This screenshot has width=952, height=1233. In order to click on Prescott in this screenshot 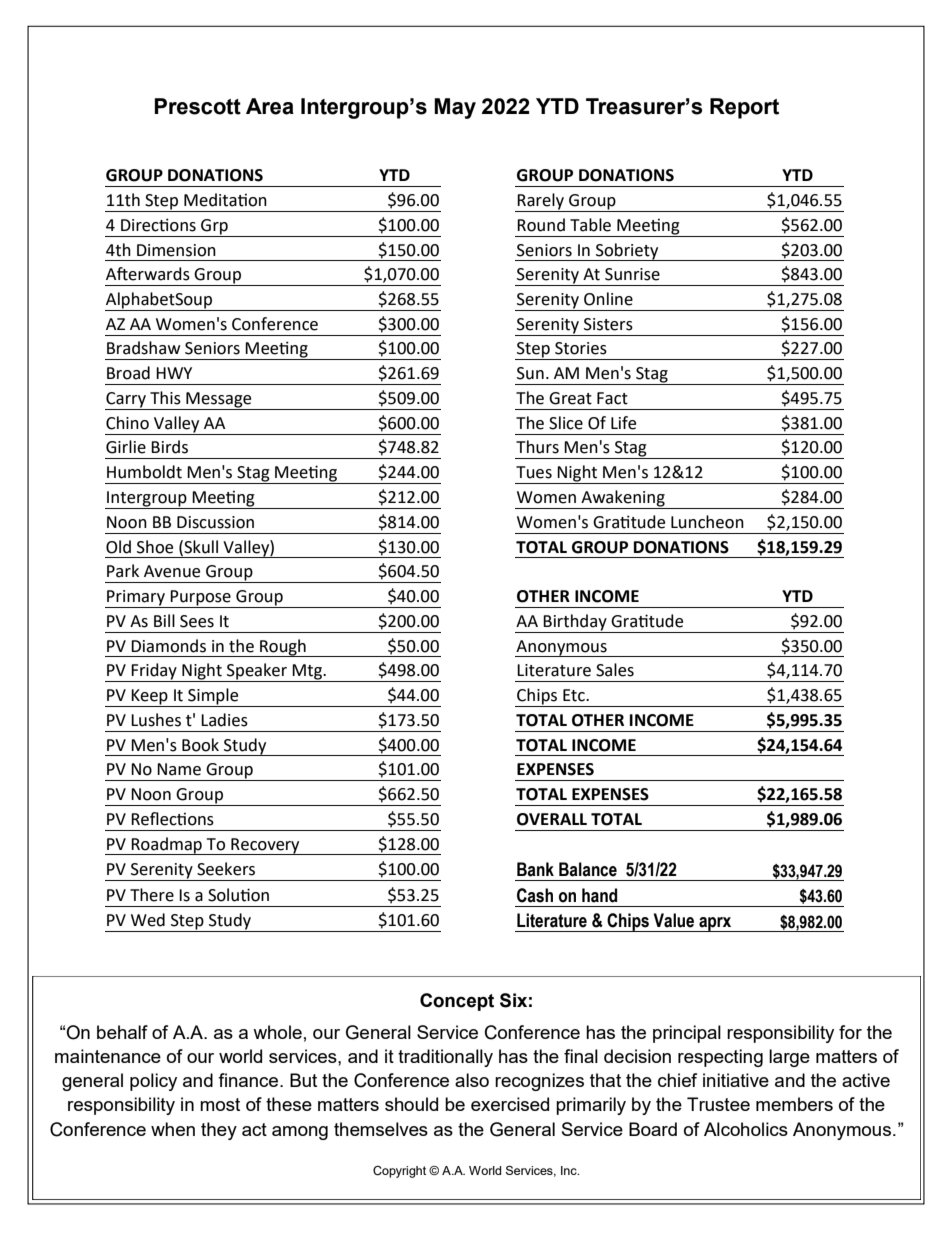, I will do `click(197, 106)`.
